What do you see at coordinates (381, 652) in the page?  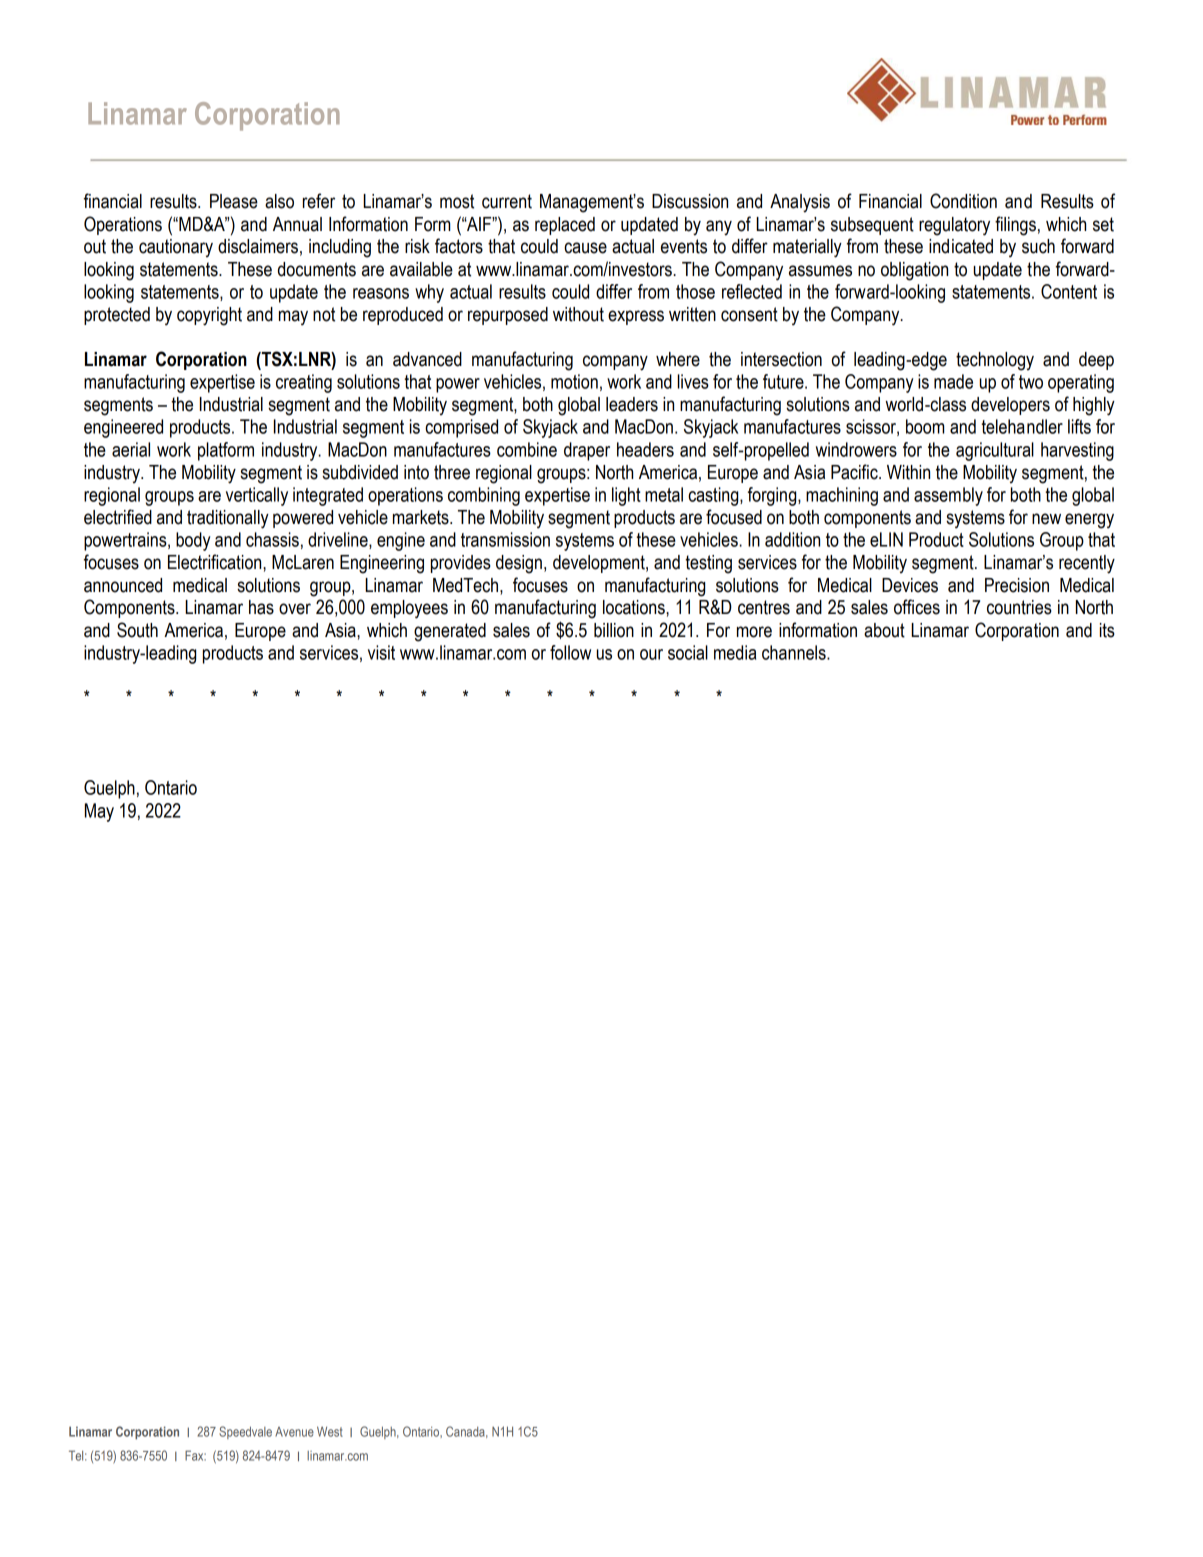 I see `visit` at bounding box center [381, 652].
